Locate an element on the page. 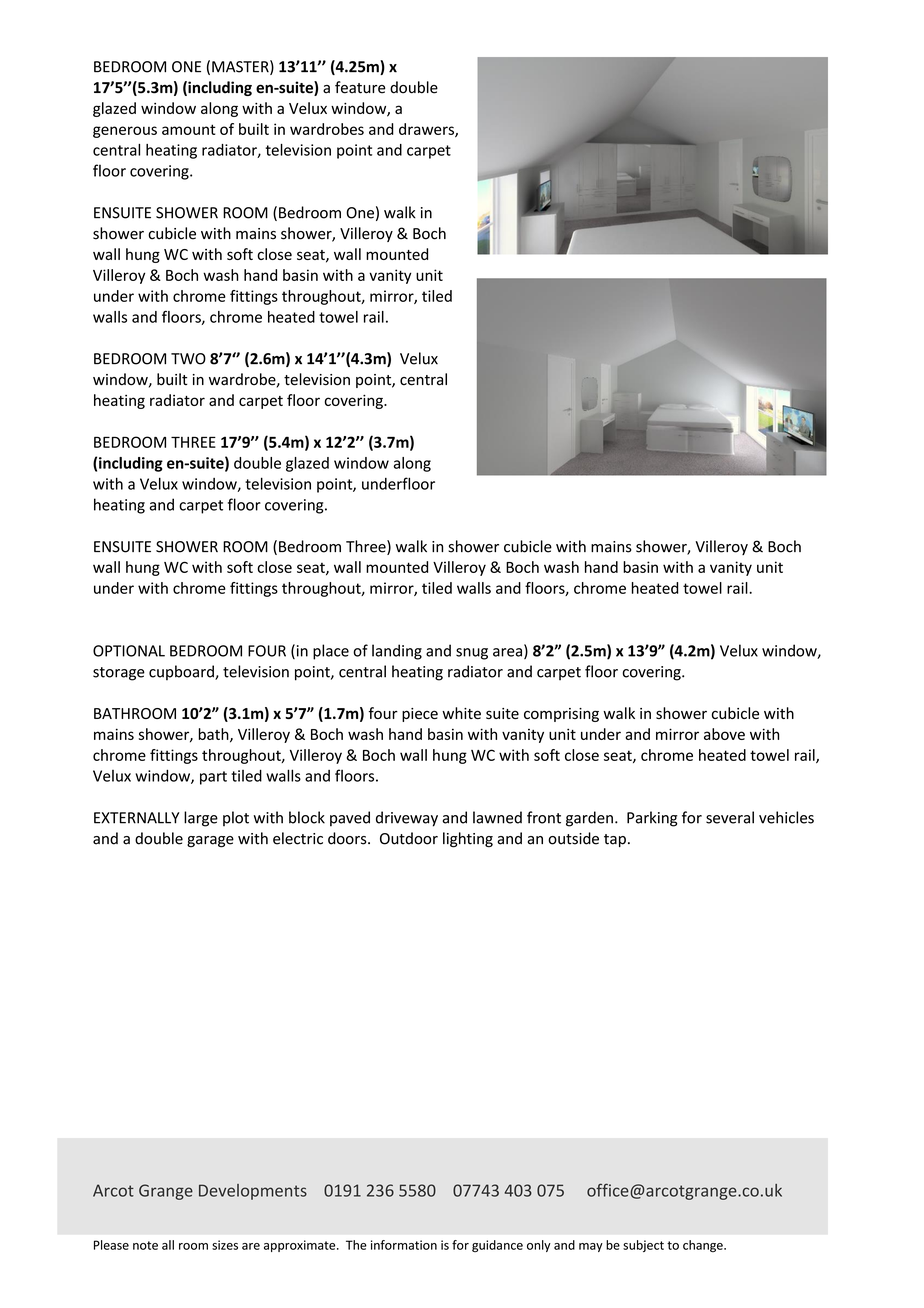 The image size is (924, 1308). area is located at coordinates (507, 652).
